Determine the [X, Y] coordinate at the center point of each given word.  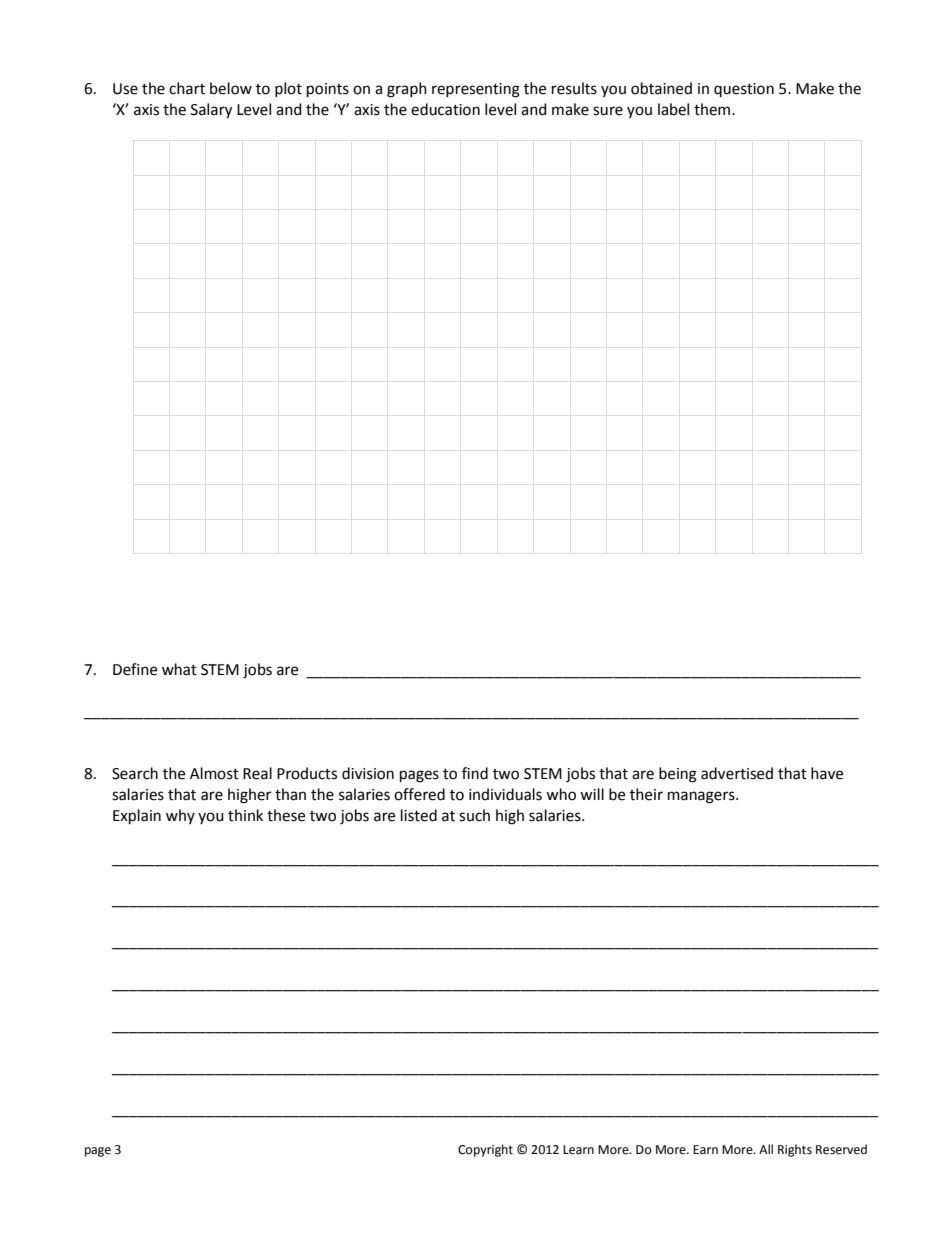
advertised [737, 773]
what [179, 669]
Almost [214, 773]
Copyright [485, 1150]
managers [702, 797]
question [744, 90]
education [445, 109]
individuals [505, 794]
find [475, 773]
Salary [211, 111]
